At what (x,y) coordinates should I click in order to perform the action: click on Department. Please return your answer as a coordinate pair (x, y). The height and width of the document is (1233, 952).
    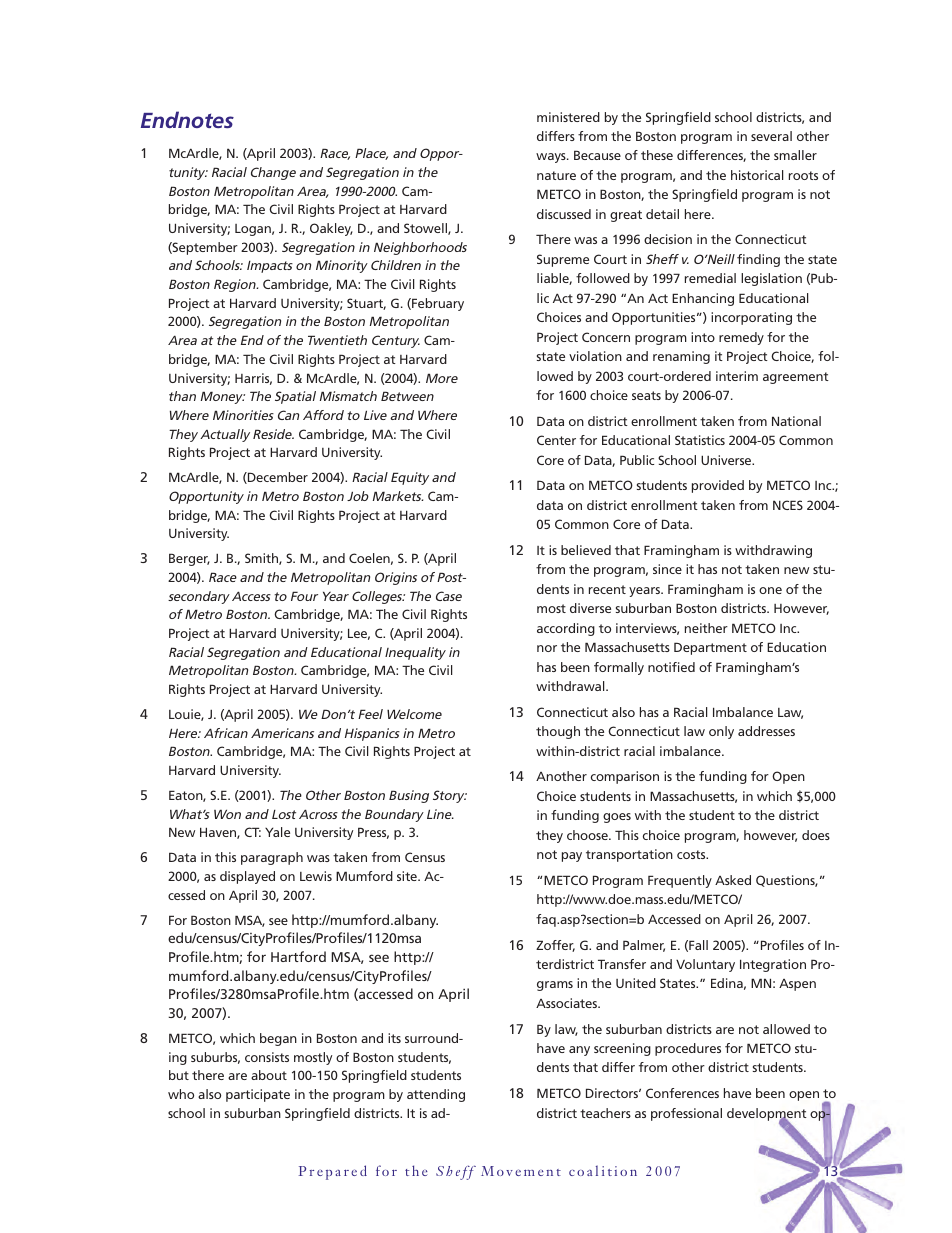
    Looking at the image, I should click on (710, 648).
